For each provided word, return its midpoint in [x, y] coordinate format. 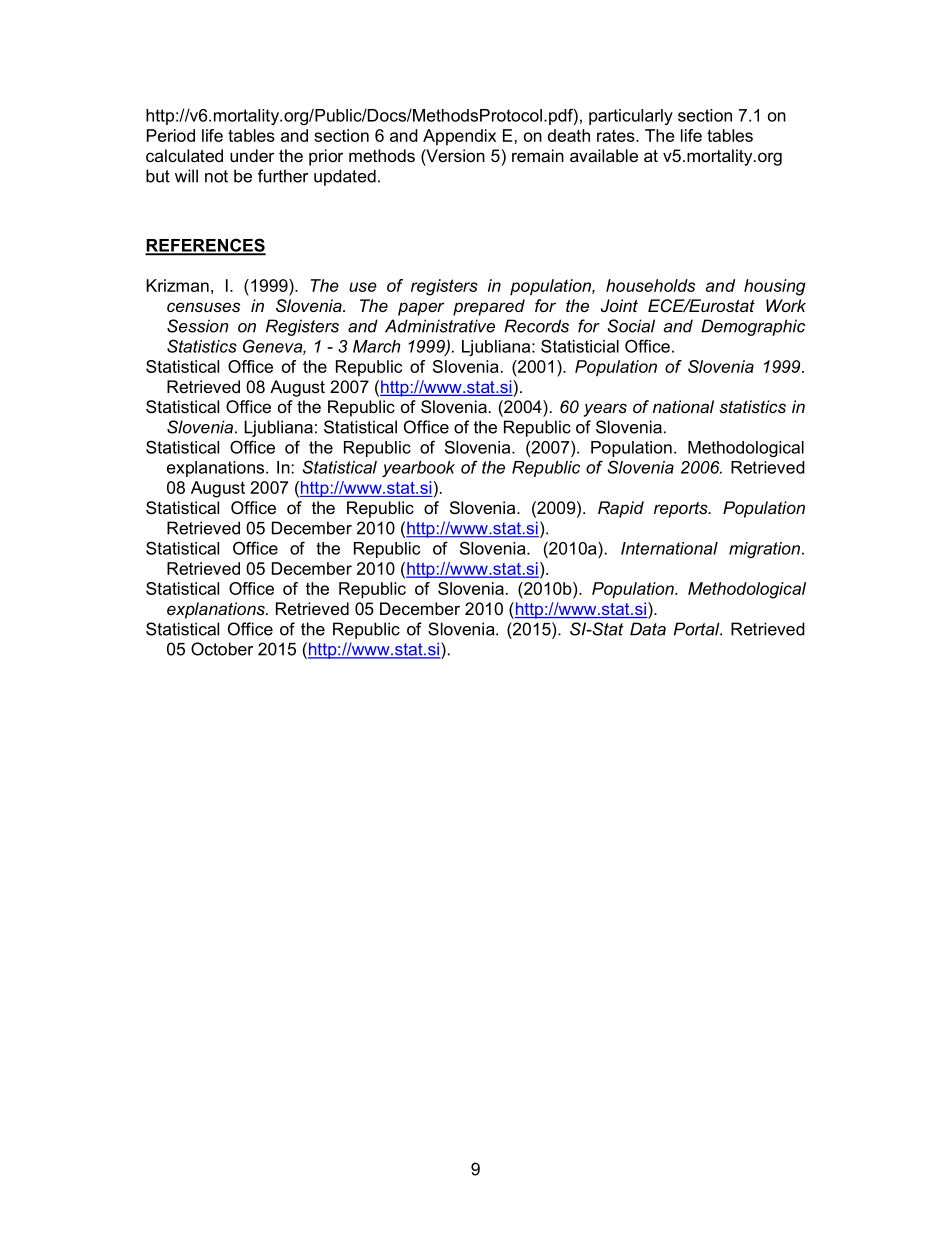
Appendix [459, 137]
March [377, 346]
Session [198, 326]
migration [764, 550]
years [605, 410]
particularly [631, 117]
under [252, 155]
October [222, 649]
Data [648, 629]
